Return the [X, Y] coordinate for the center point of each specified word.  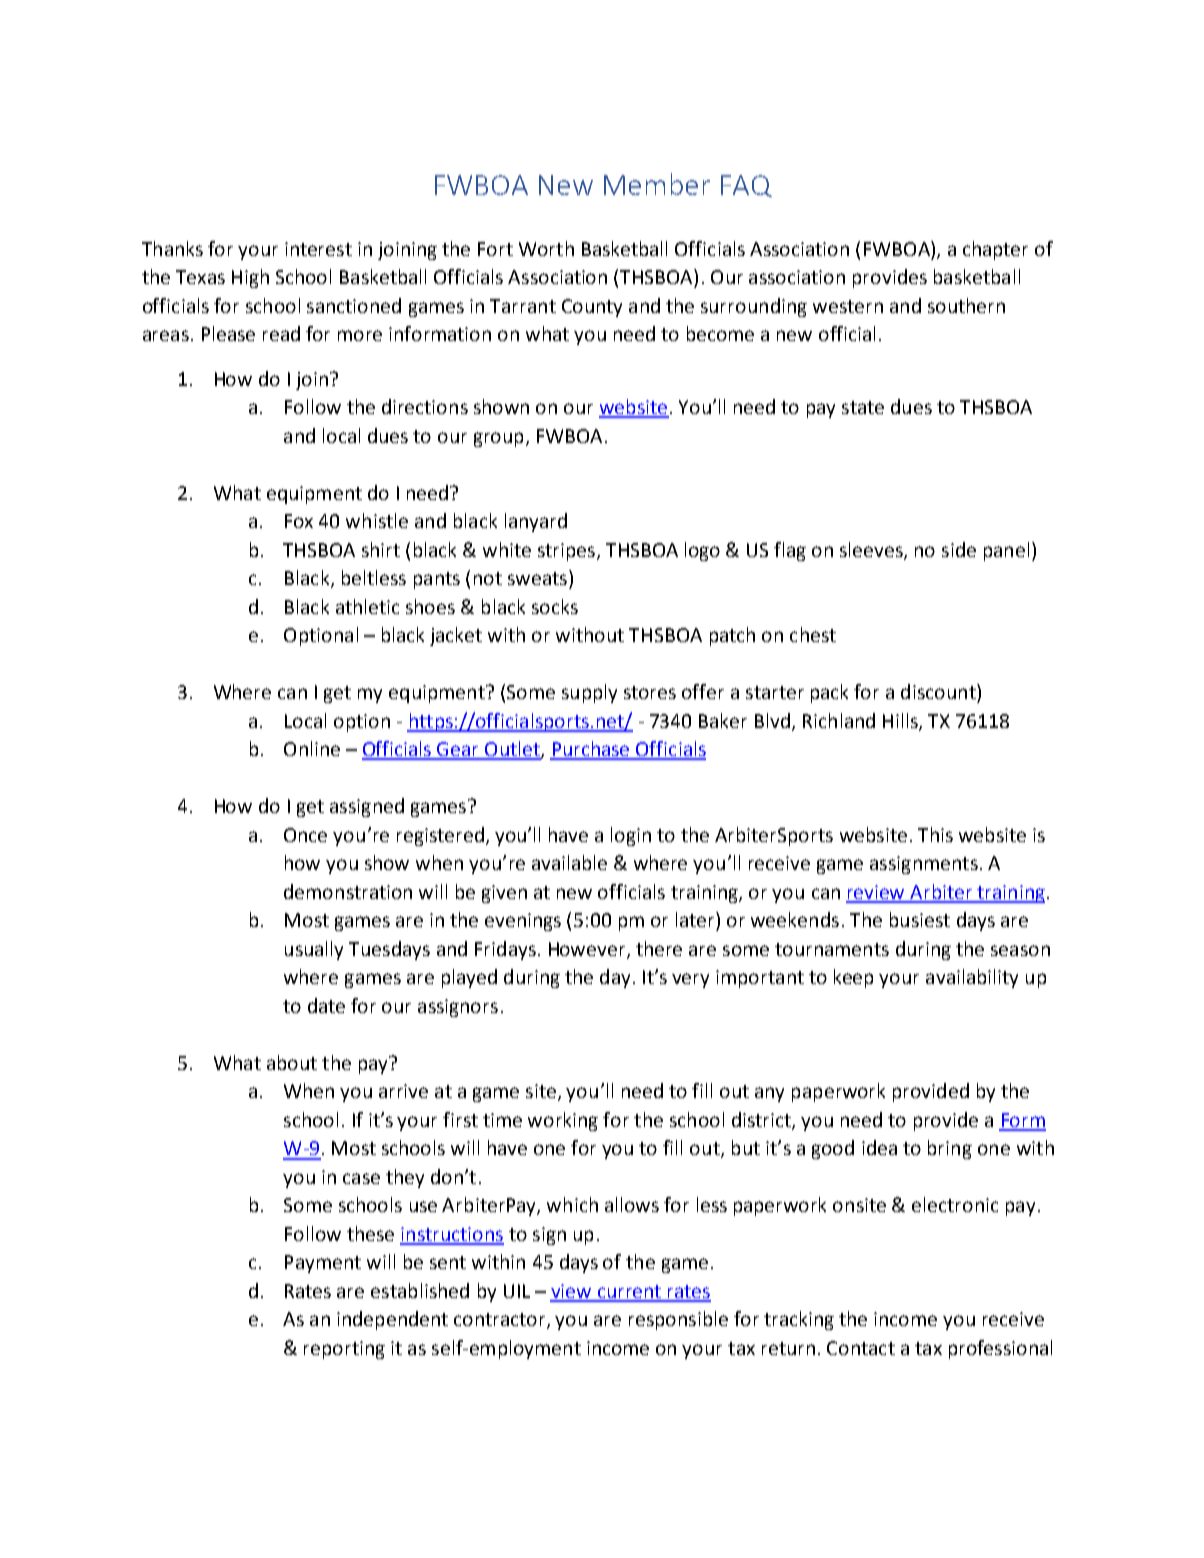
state [863, 407]
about [292, 1062]
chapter [995, 250]
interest [318, 249]
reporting [344, 1350]
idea [879, 1147]
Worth [546, 248]
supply [589, 693]
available [569, 862]
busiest [920, 919]
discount [939, 691]
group [498, 439]
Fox [299, 521]
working [563, 1121]
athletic [367, 606]
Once [305, 835]
